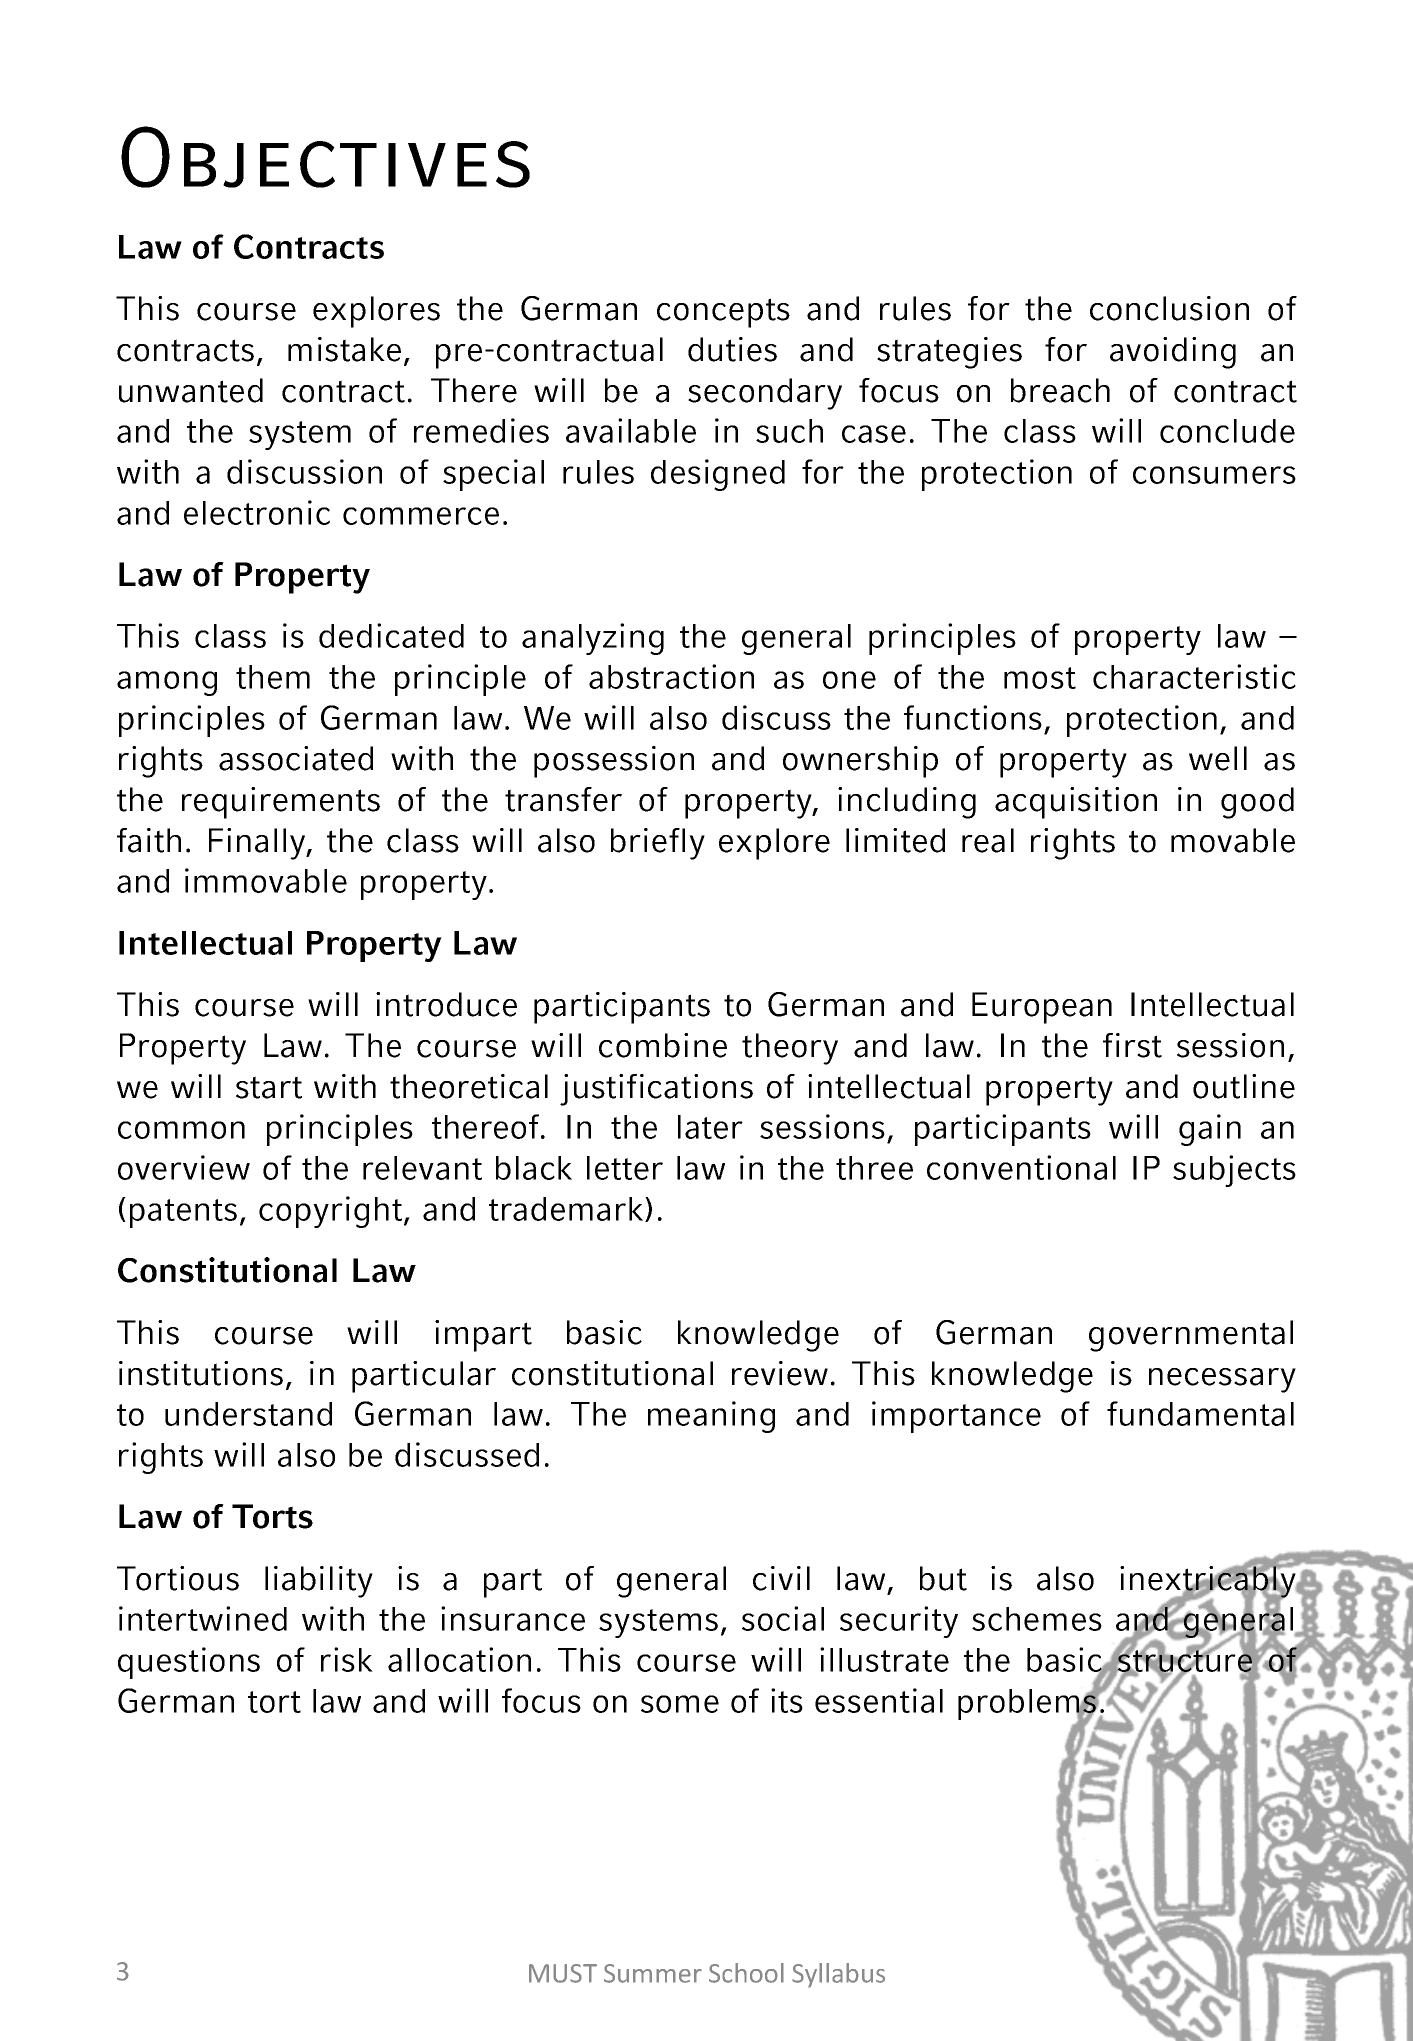 This screenshot has width=1413, height=2041. What do you see at coordinates (1169, 308) in the screenshot?
I see `conclusion` at bounding box center [1169, 308].
